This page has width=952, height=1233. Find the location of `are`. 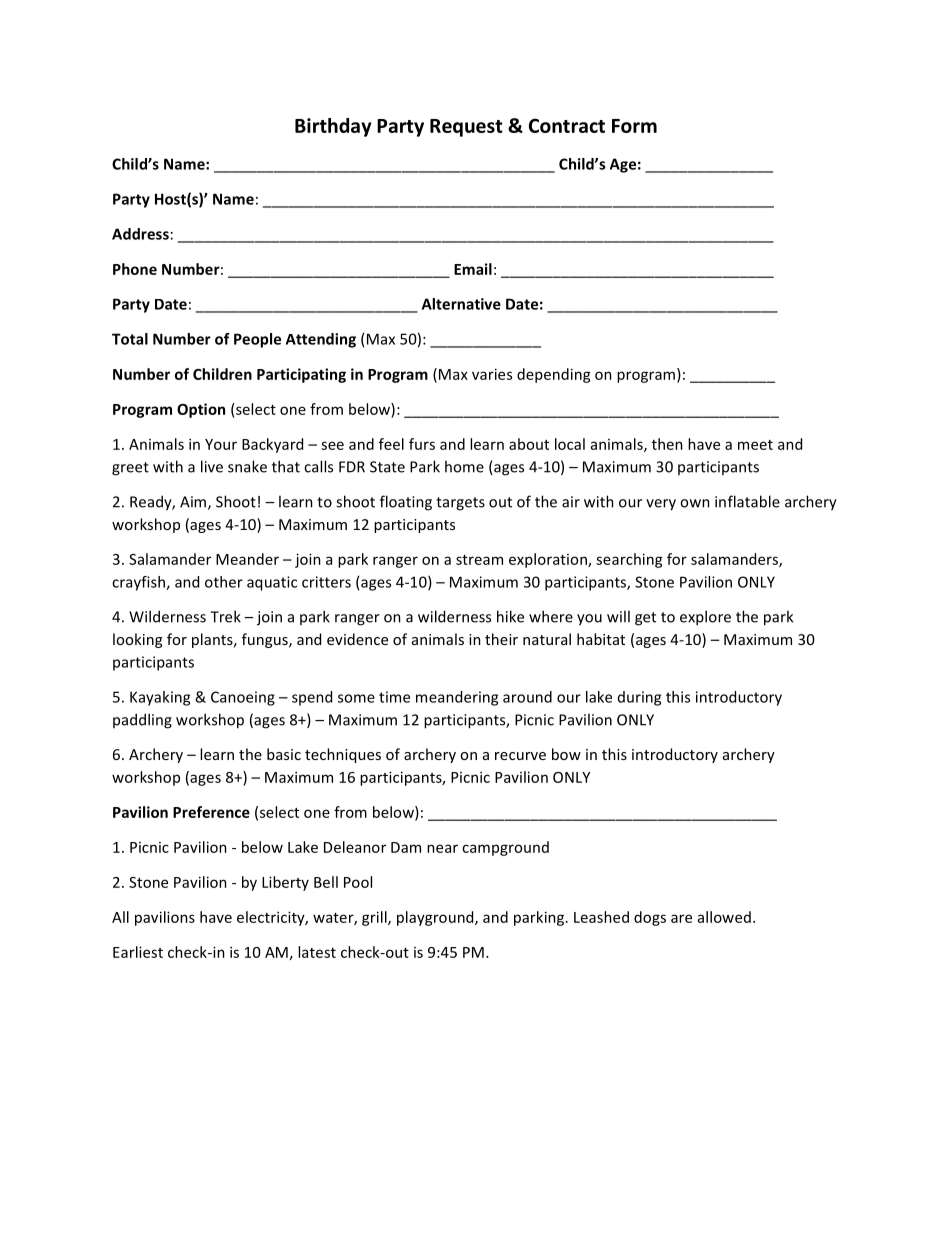

are is located at coordinates (681, 918).
